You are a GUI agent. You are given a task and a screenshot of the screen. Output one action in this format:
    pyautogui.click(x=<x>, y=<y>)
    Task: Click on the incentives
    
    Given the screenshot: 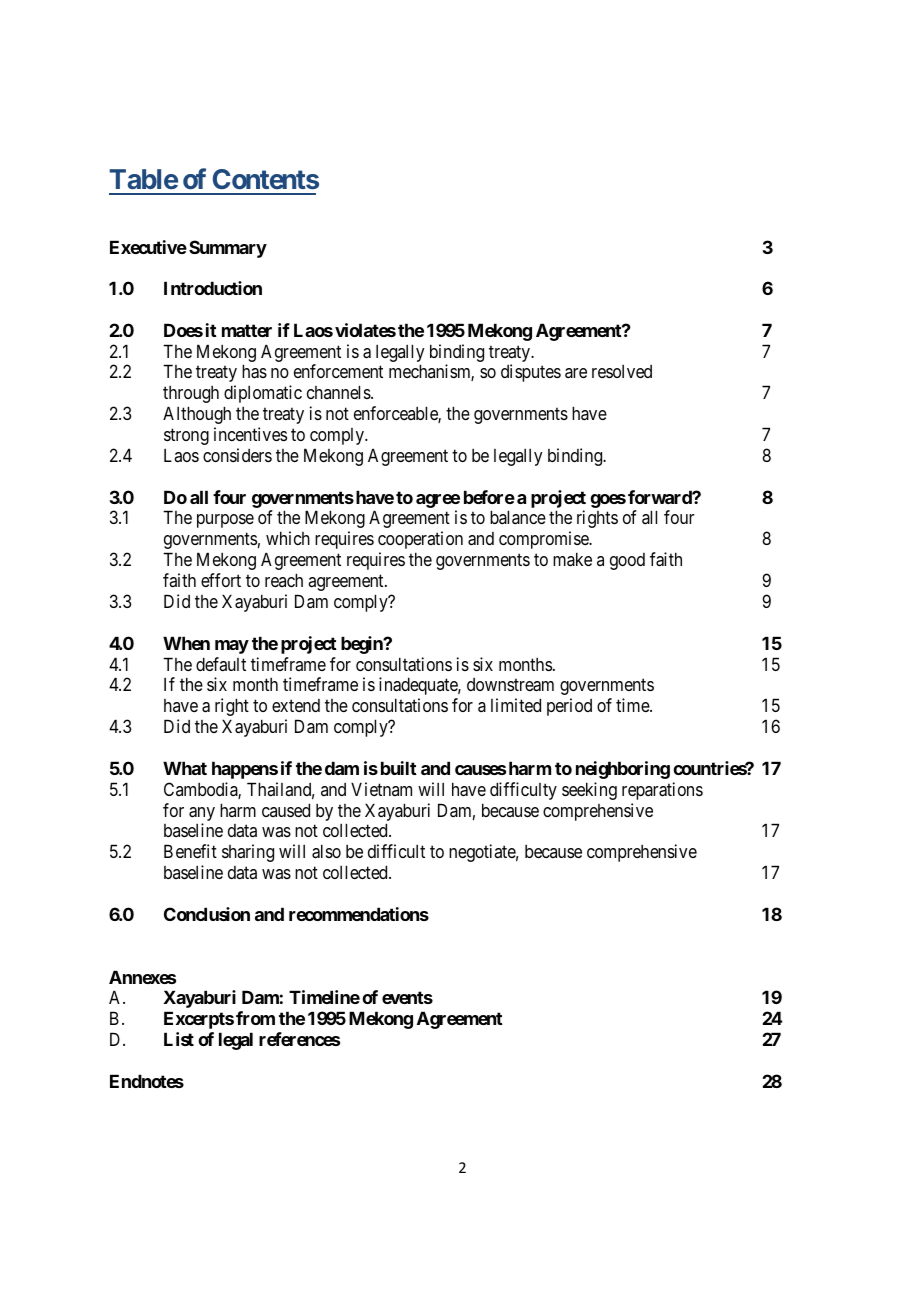 What is the action you would take?
    pyautogui.click(x=250, y=434)
